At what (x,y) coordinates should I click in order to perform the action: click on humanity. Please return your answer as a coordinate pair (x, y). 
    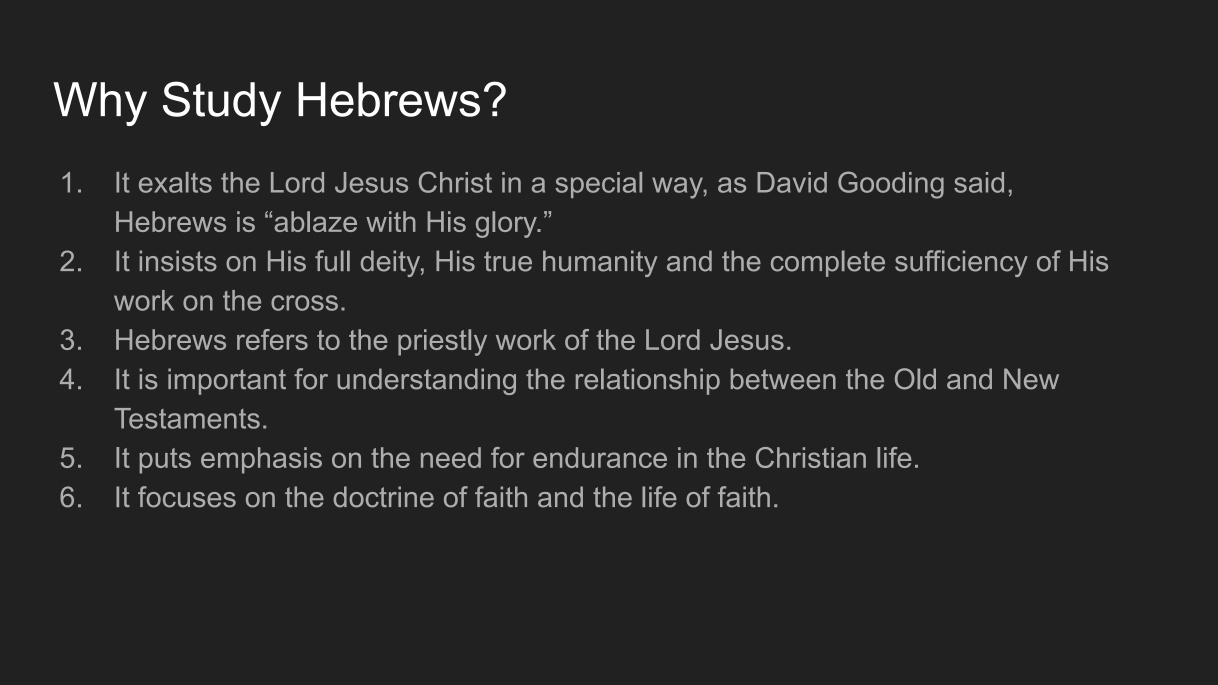
    Looking at the image, I should click on (600, 263).
